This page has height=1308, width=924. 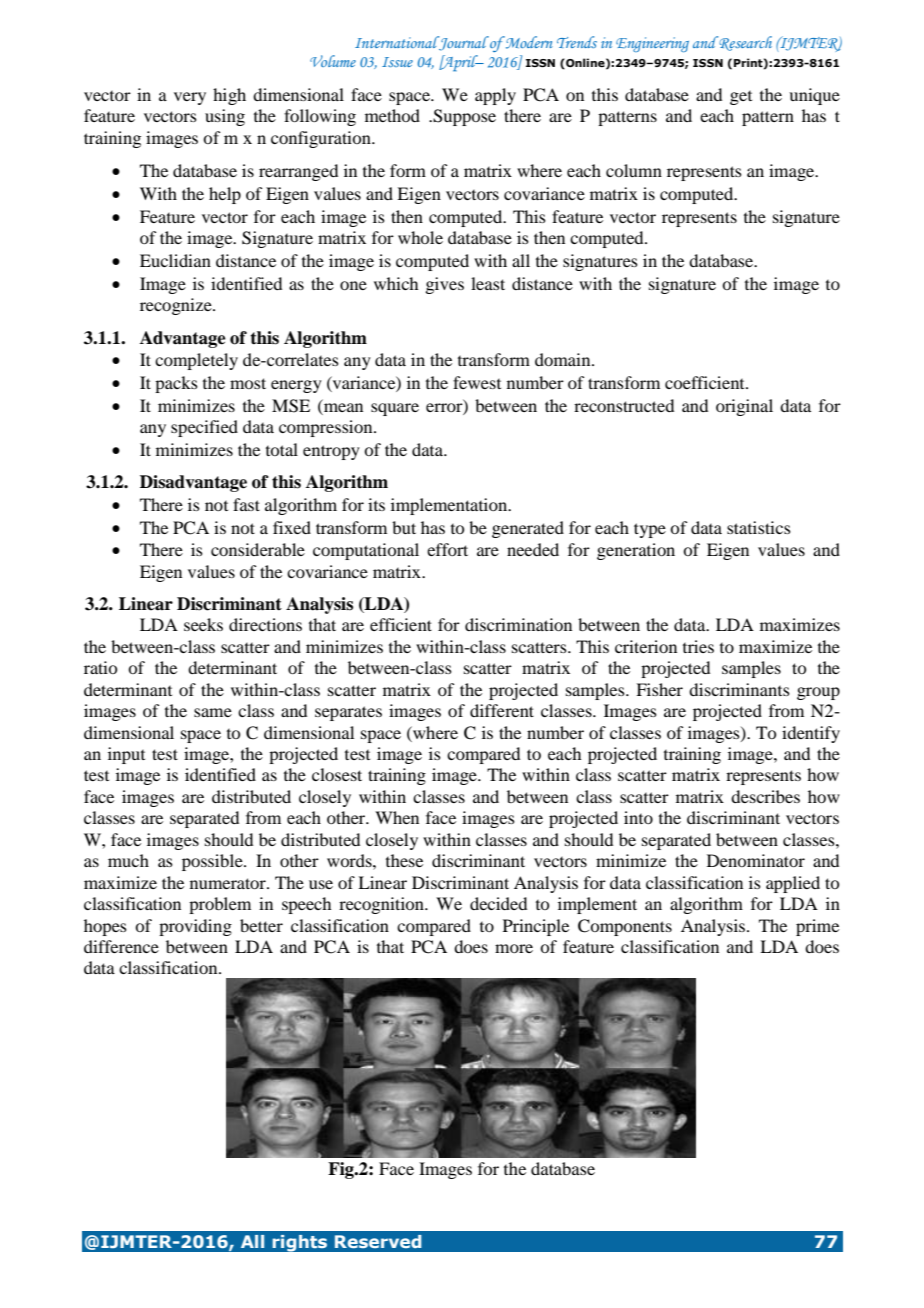 What do you see at coordinates (477, 382) in the page?
I see `fewest` at bounding box center [477, 382].
